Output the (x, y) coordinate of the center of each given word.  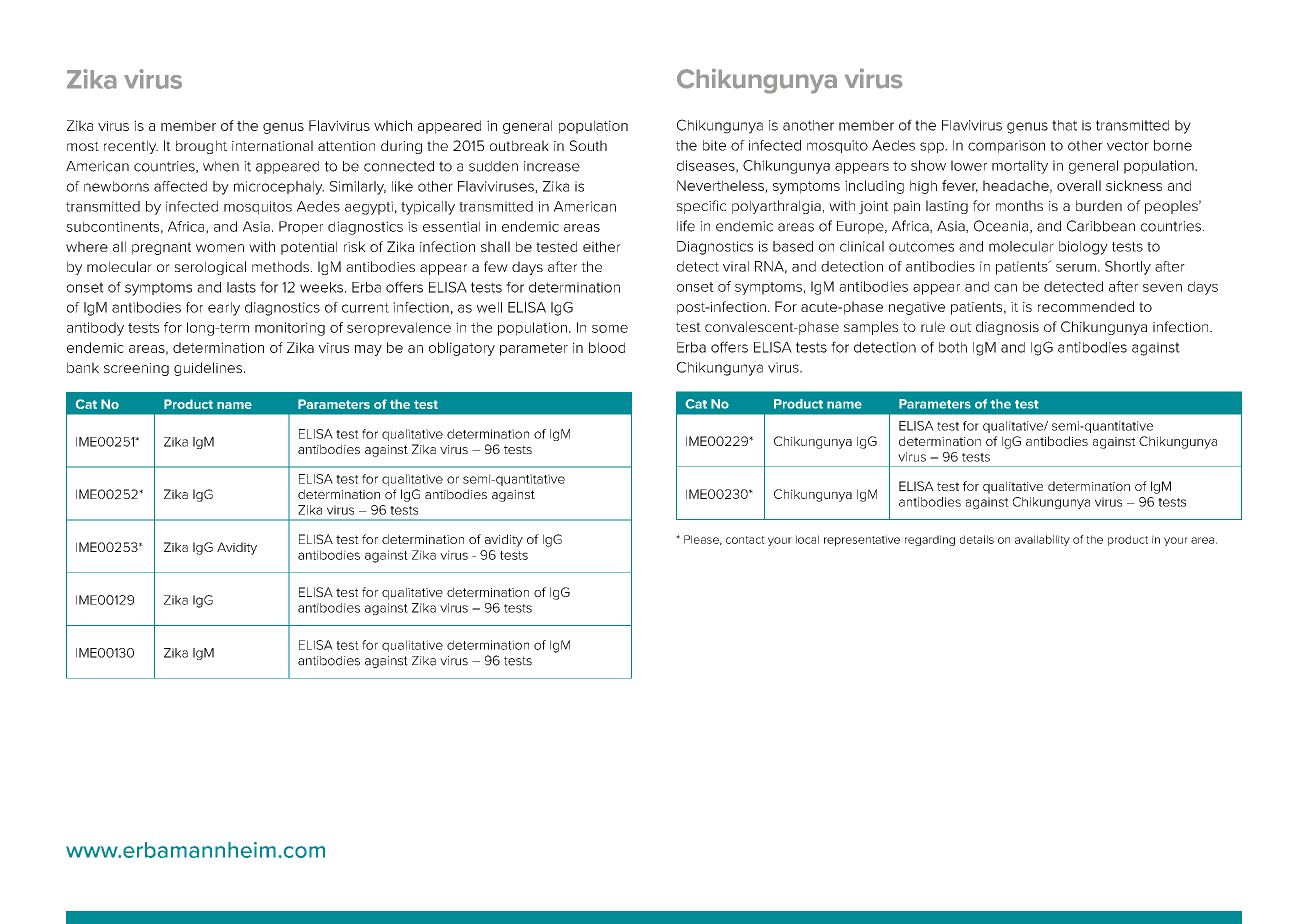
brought (201, 147)
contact (745, 540)
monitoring (290, 329)
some (610, 329)
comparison (1006, 146)
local (807, 539)
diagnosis (1007, 328)
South (588, 145)
